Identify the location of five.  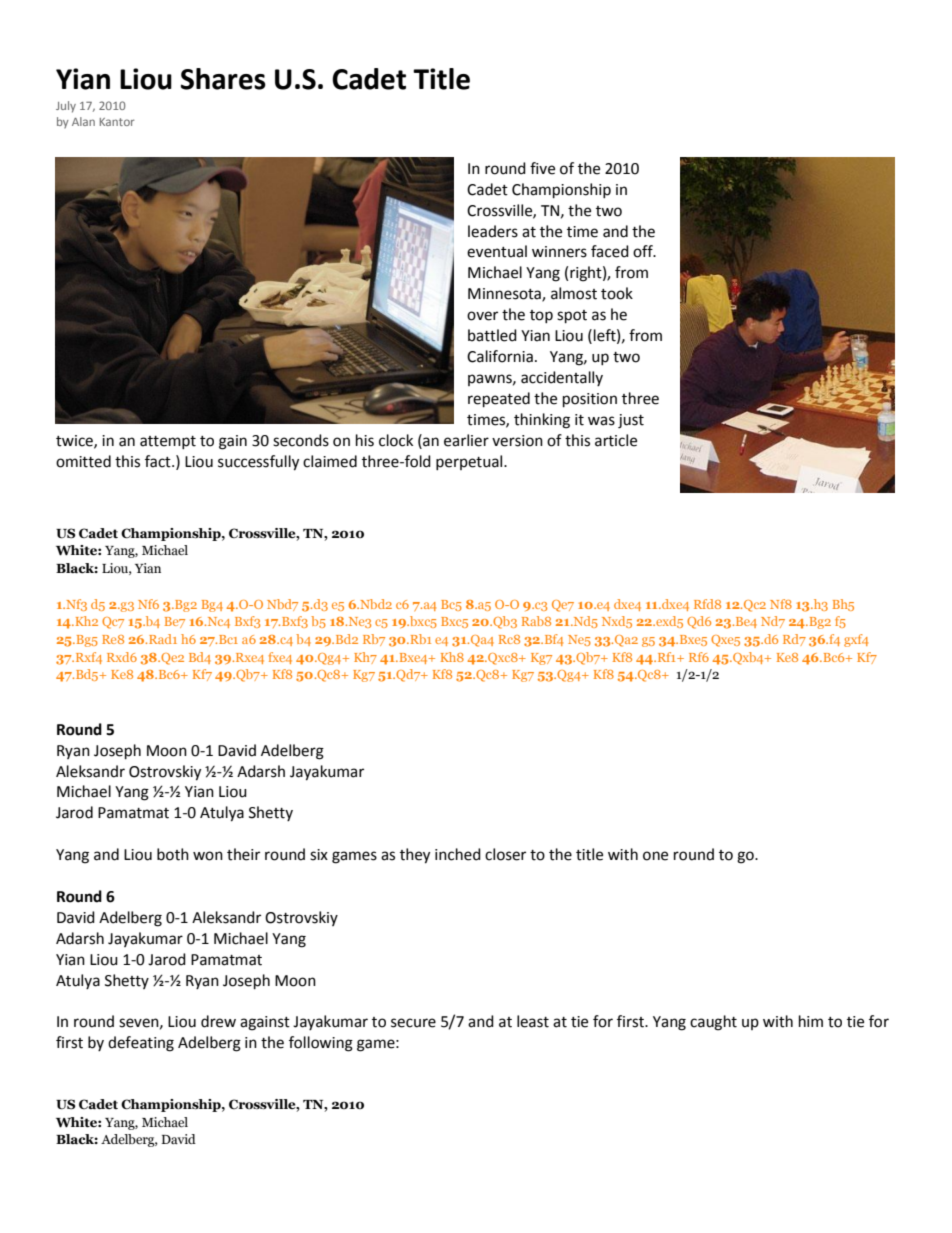
(542, 168).
